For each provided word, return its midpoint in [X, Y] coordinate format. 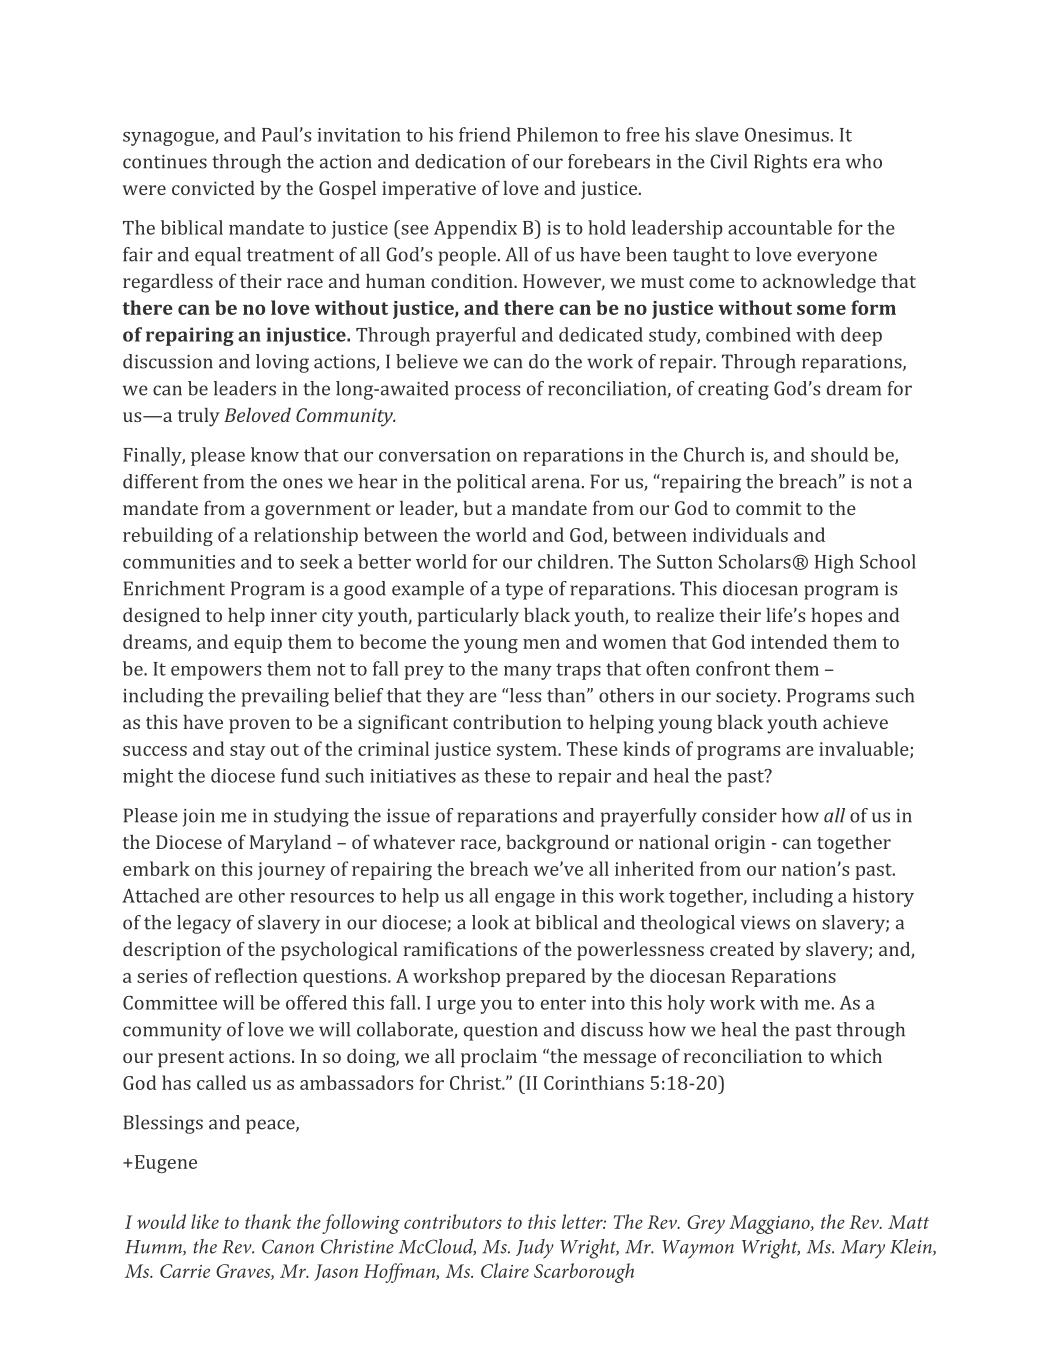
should [839, 454]
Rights [780, 163]
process [487, 392]
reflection [256, 975]
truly [199, 417]
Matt [908, 1222]
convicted [213, 188]
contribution [507, 721]
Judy [535, 1249]
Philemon [557, 134]
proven [259, 726]
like [205, 1221]
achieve [855, 721]
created [742, 949]
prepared [546, 977]
